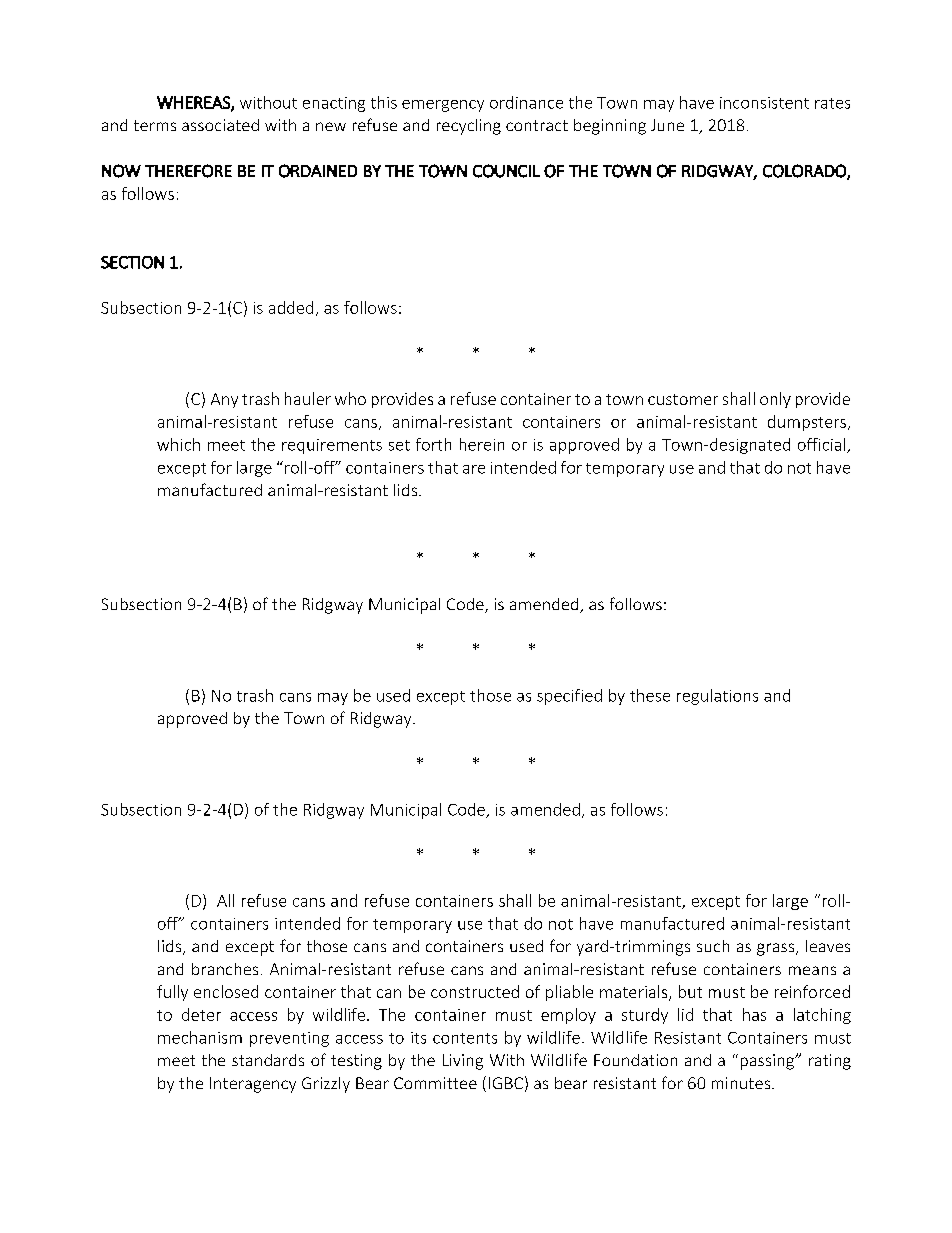 This image has height=1233, width=952. Describe the element at coordinates (200, 1037) in the image. I see `mechanism` at that location.
